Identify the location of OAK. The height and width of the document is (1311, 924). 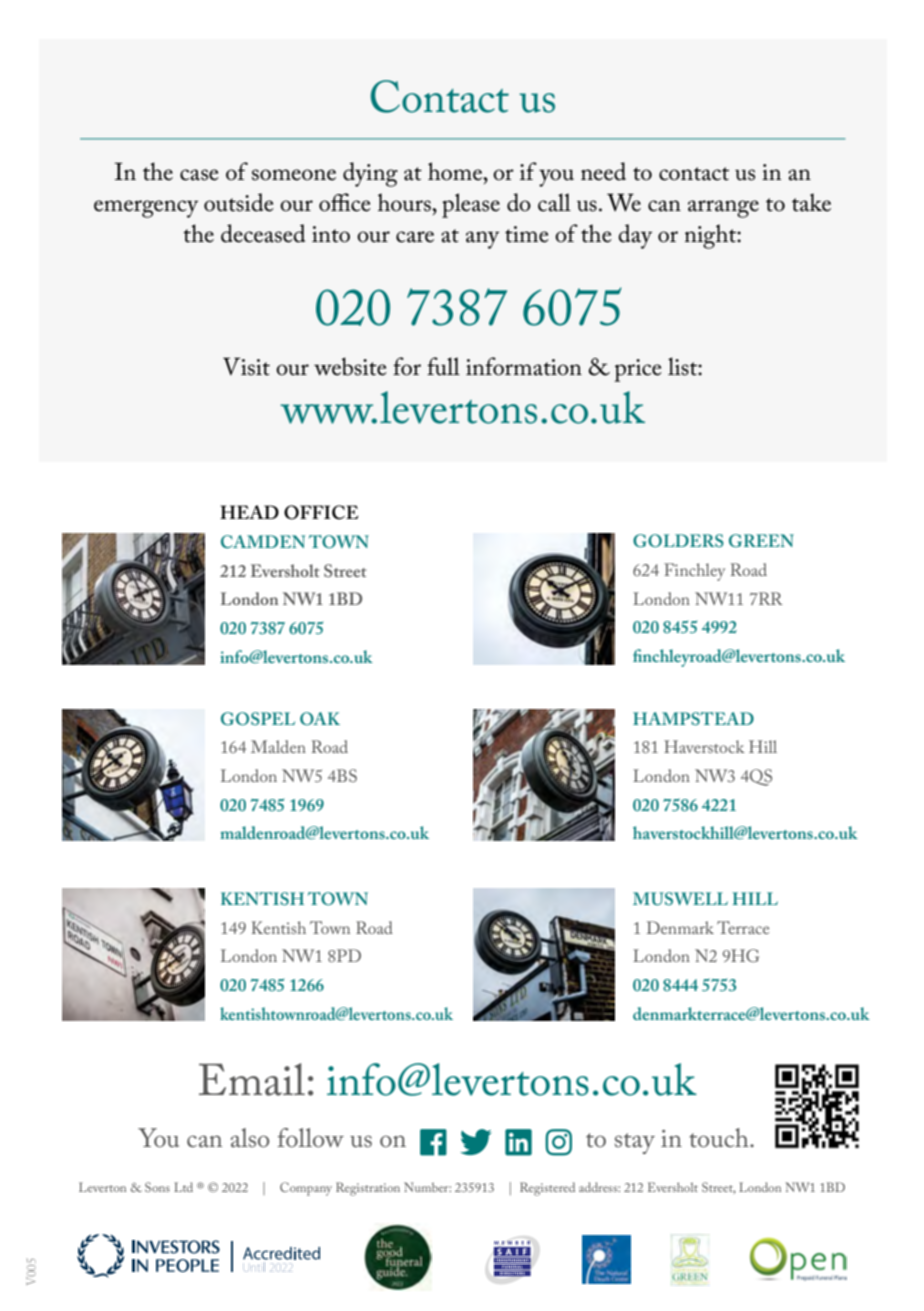
(320, 718).
